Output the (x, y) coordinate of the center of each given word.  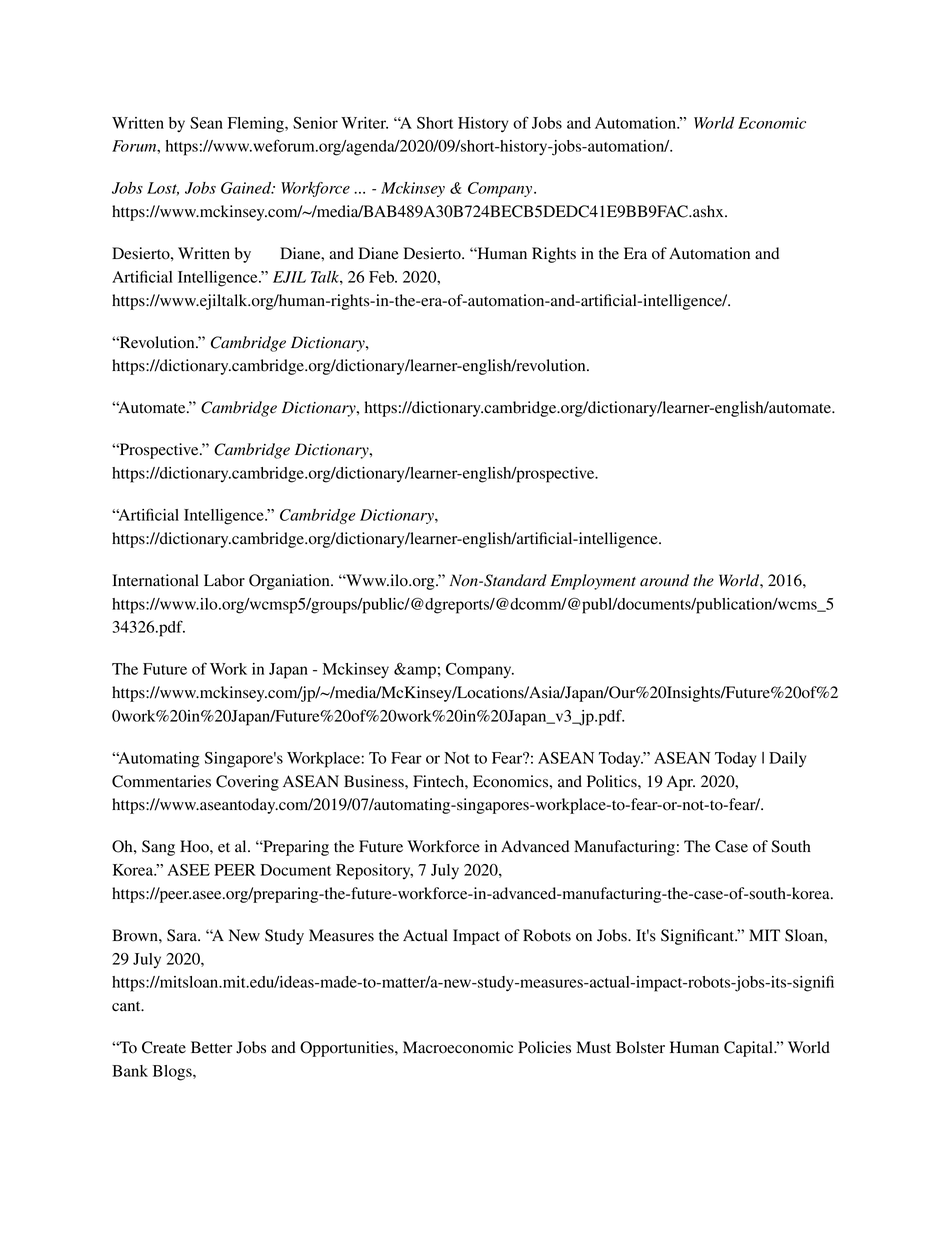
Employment (593, 582)
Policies (544, 1047)
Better (211, 1047)
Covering (247, 783)
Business (375, 781)
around (664, 580)
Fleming (257, 125)
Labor (224, 580)
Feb (383, 277)
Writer (364, 123)
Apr (681, 783)
